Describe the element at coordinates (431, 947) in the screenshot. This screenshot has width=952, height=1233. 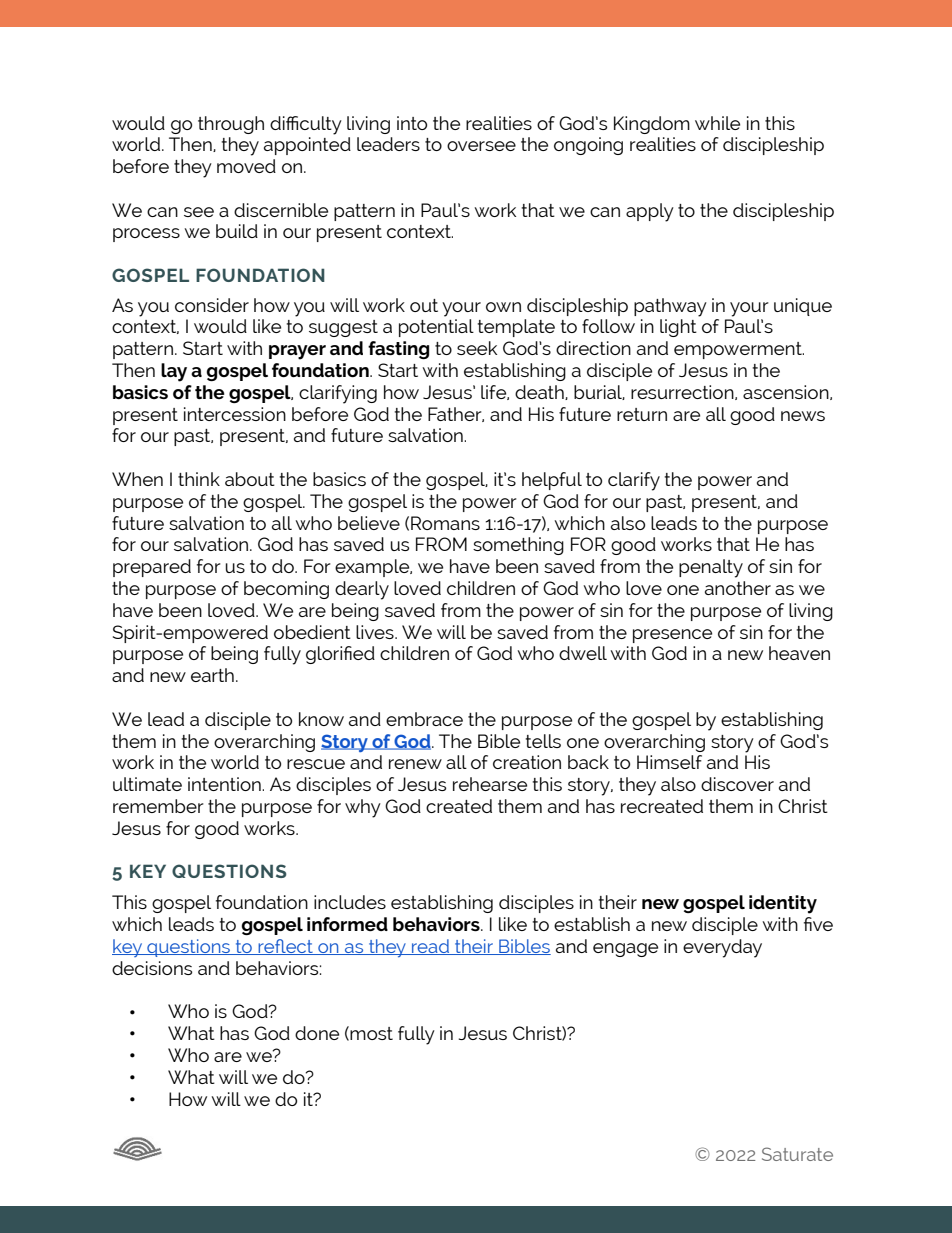
I see `read` at that location.
